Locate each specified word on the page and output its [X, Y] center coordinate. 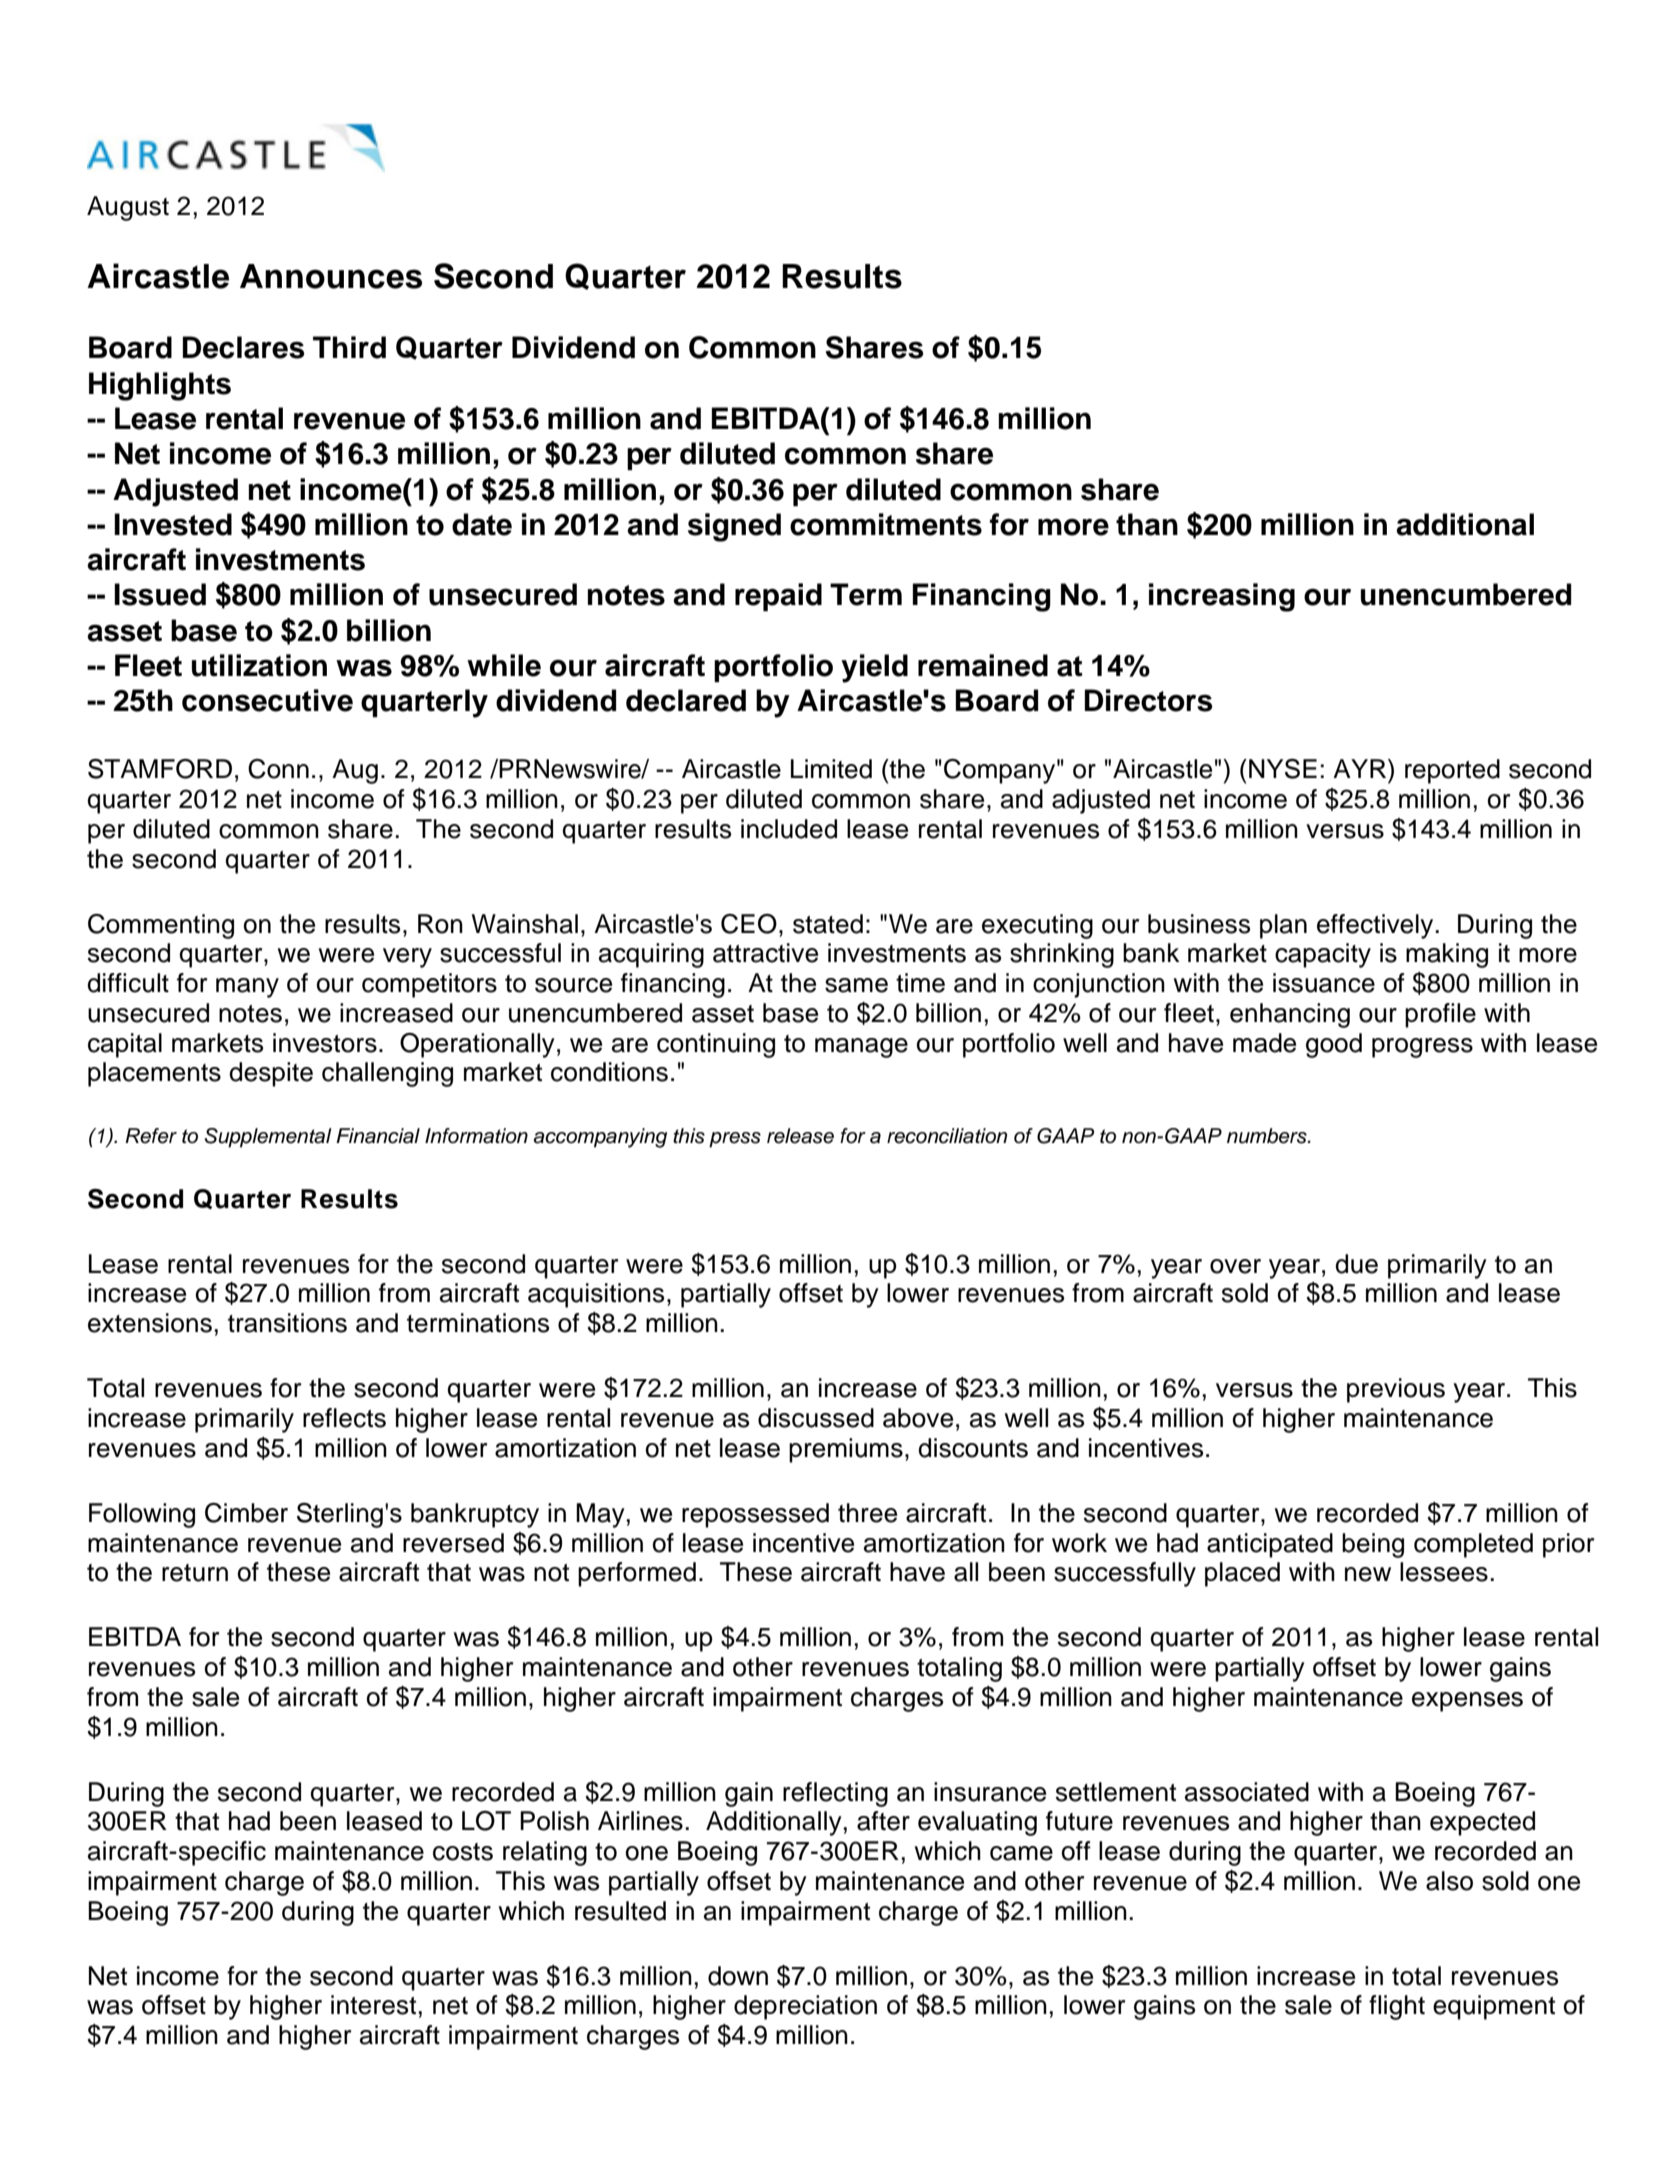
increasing [1222, 597]
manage [861, 1048]
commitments [886, 524]
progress [1422, 1048]
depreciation [805, 2007]
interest [373, 2005]
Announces [331, 276]
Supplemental [268, 1138]
